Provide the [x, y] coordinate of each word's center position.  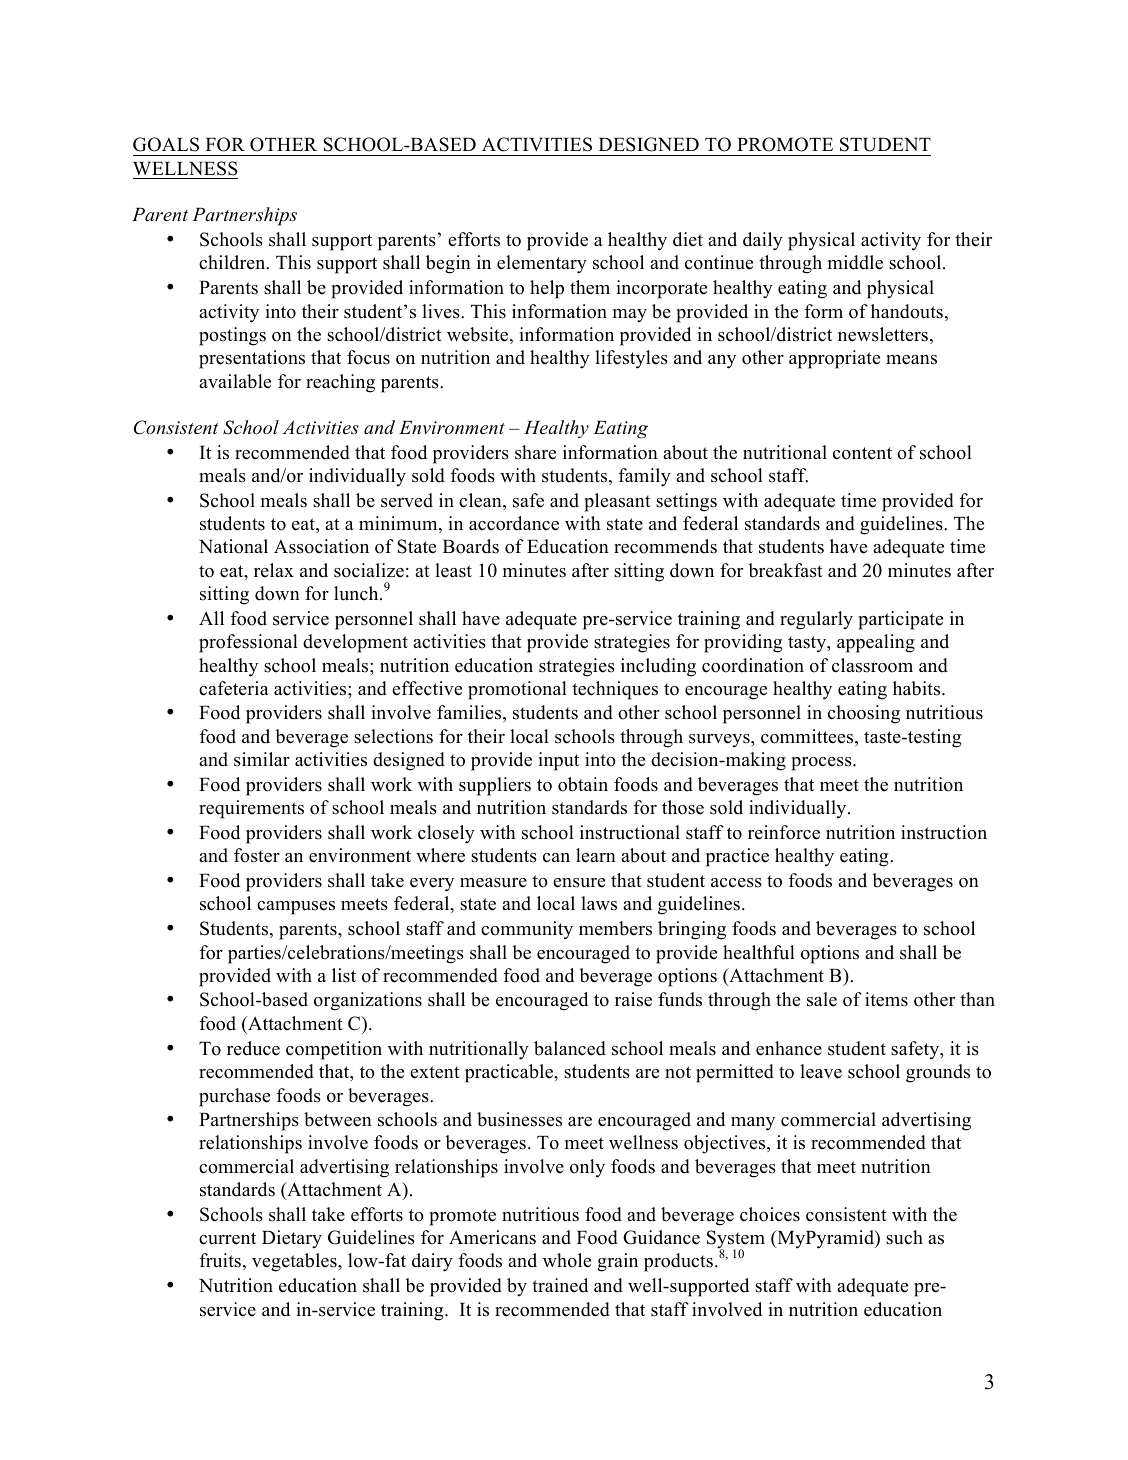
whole [567, 1260]
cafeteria [234, 688]
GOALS [166, 144]
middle [855, 262]
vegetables [295, 1262]
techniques [615, 690]
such [904, 1237]
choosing [864, 714]
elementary [542, 264]
